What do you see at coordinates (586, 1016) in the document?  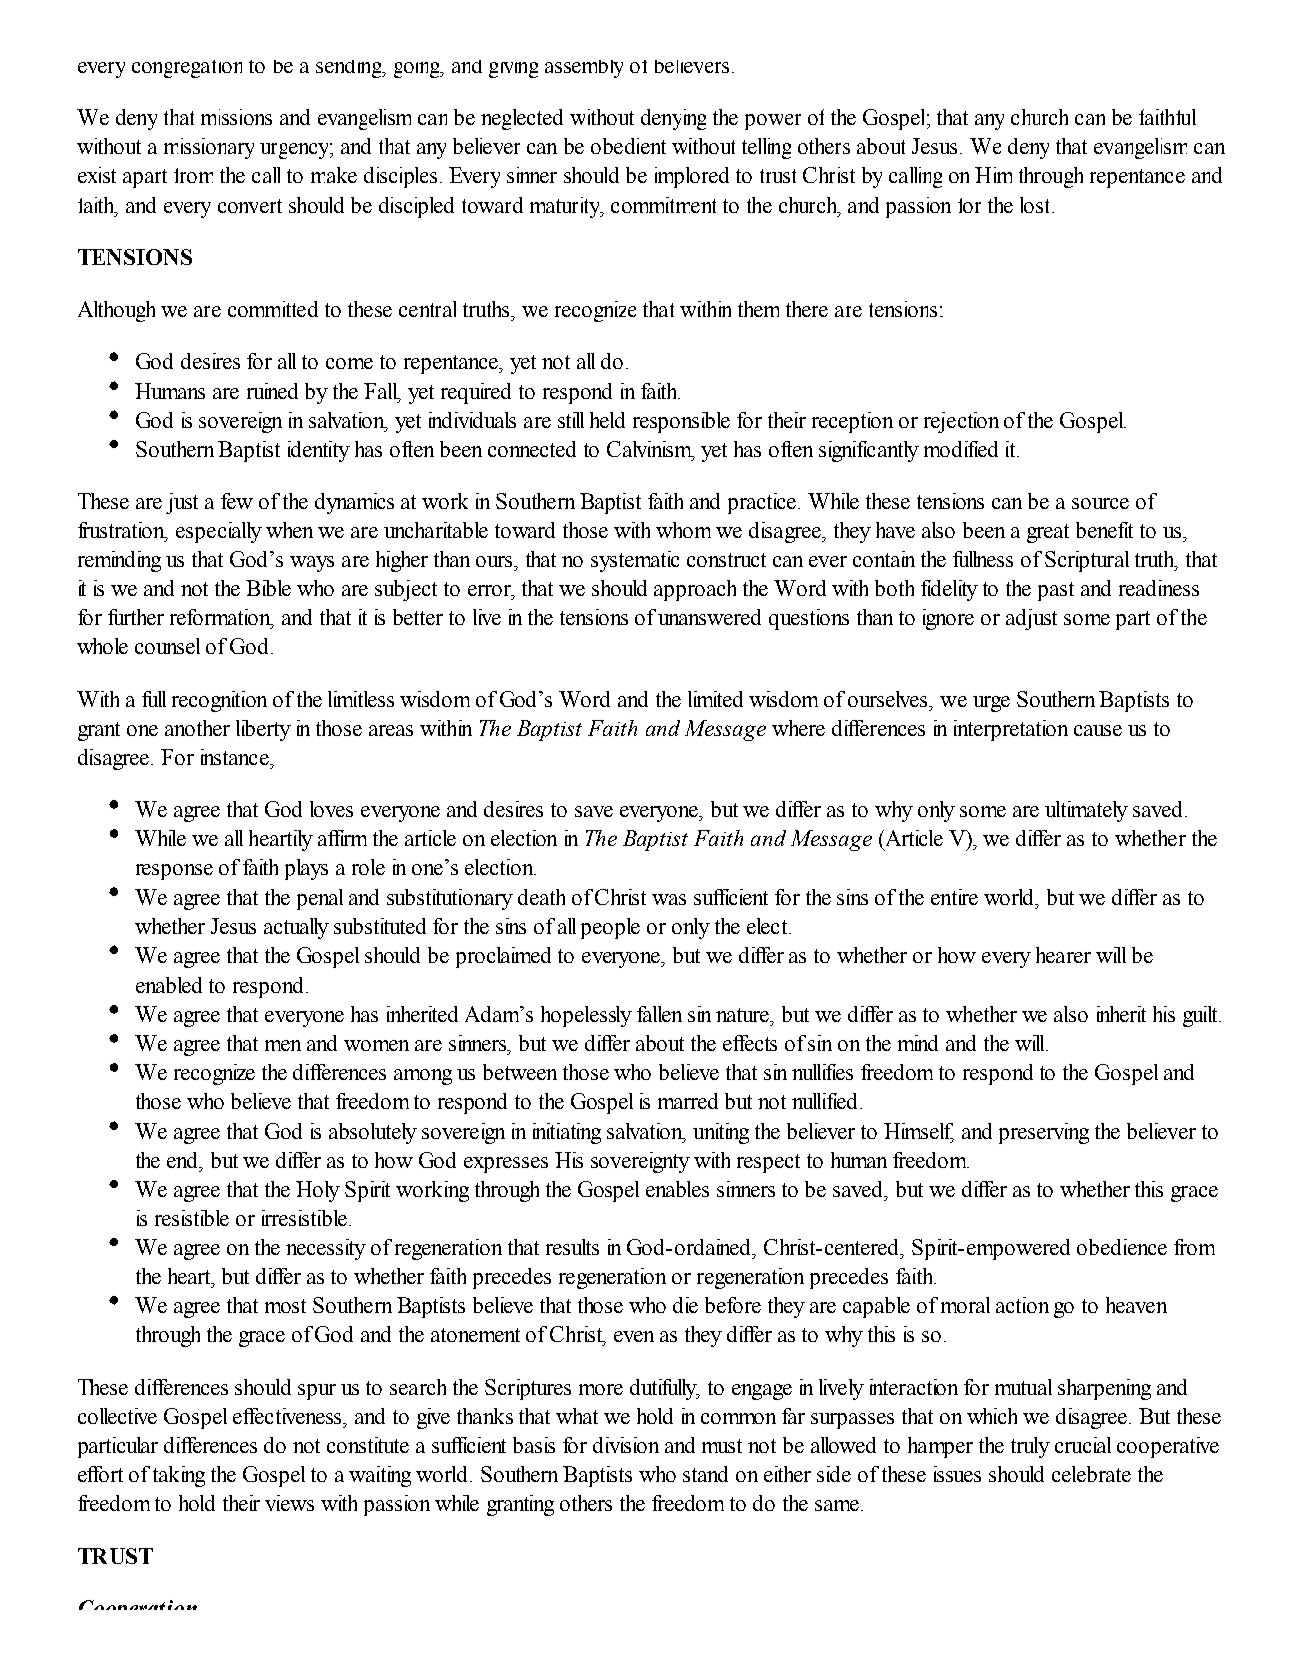 I see `hopelessly` at bounding box center [586, 1016].
